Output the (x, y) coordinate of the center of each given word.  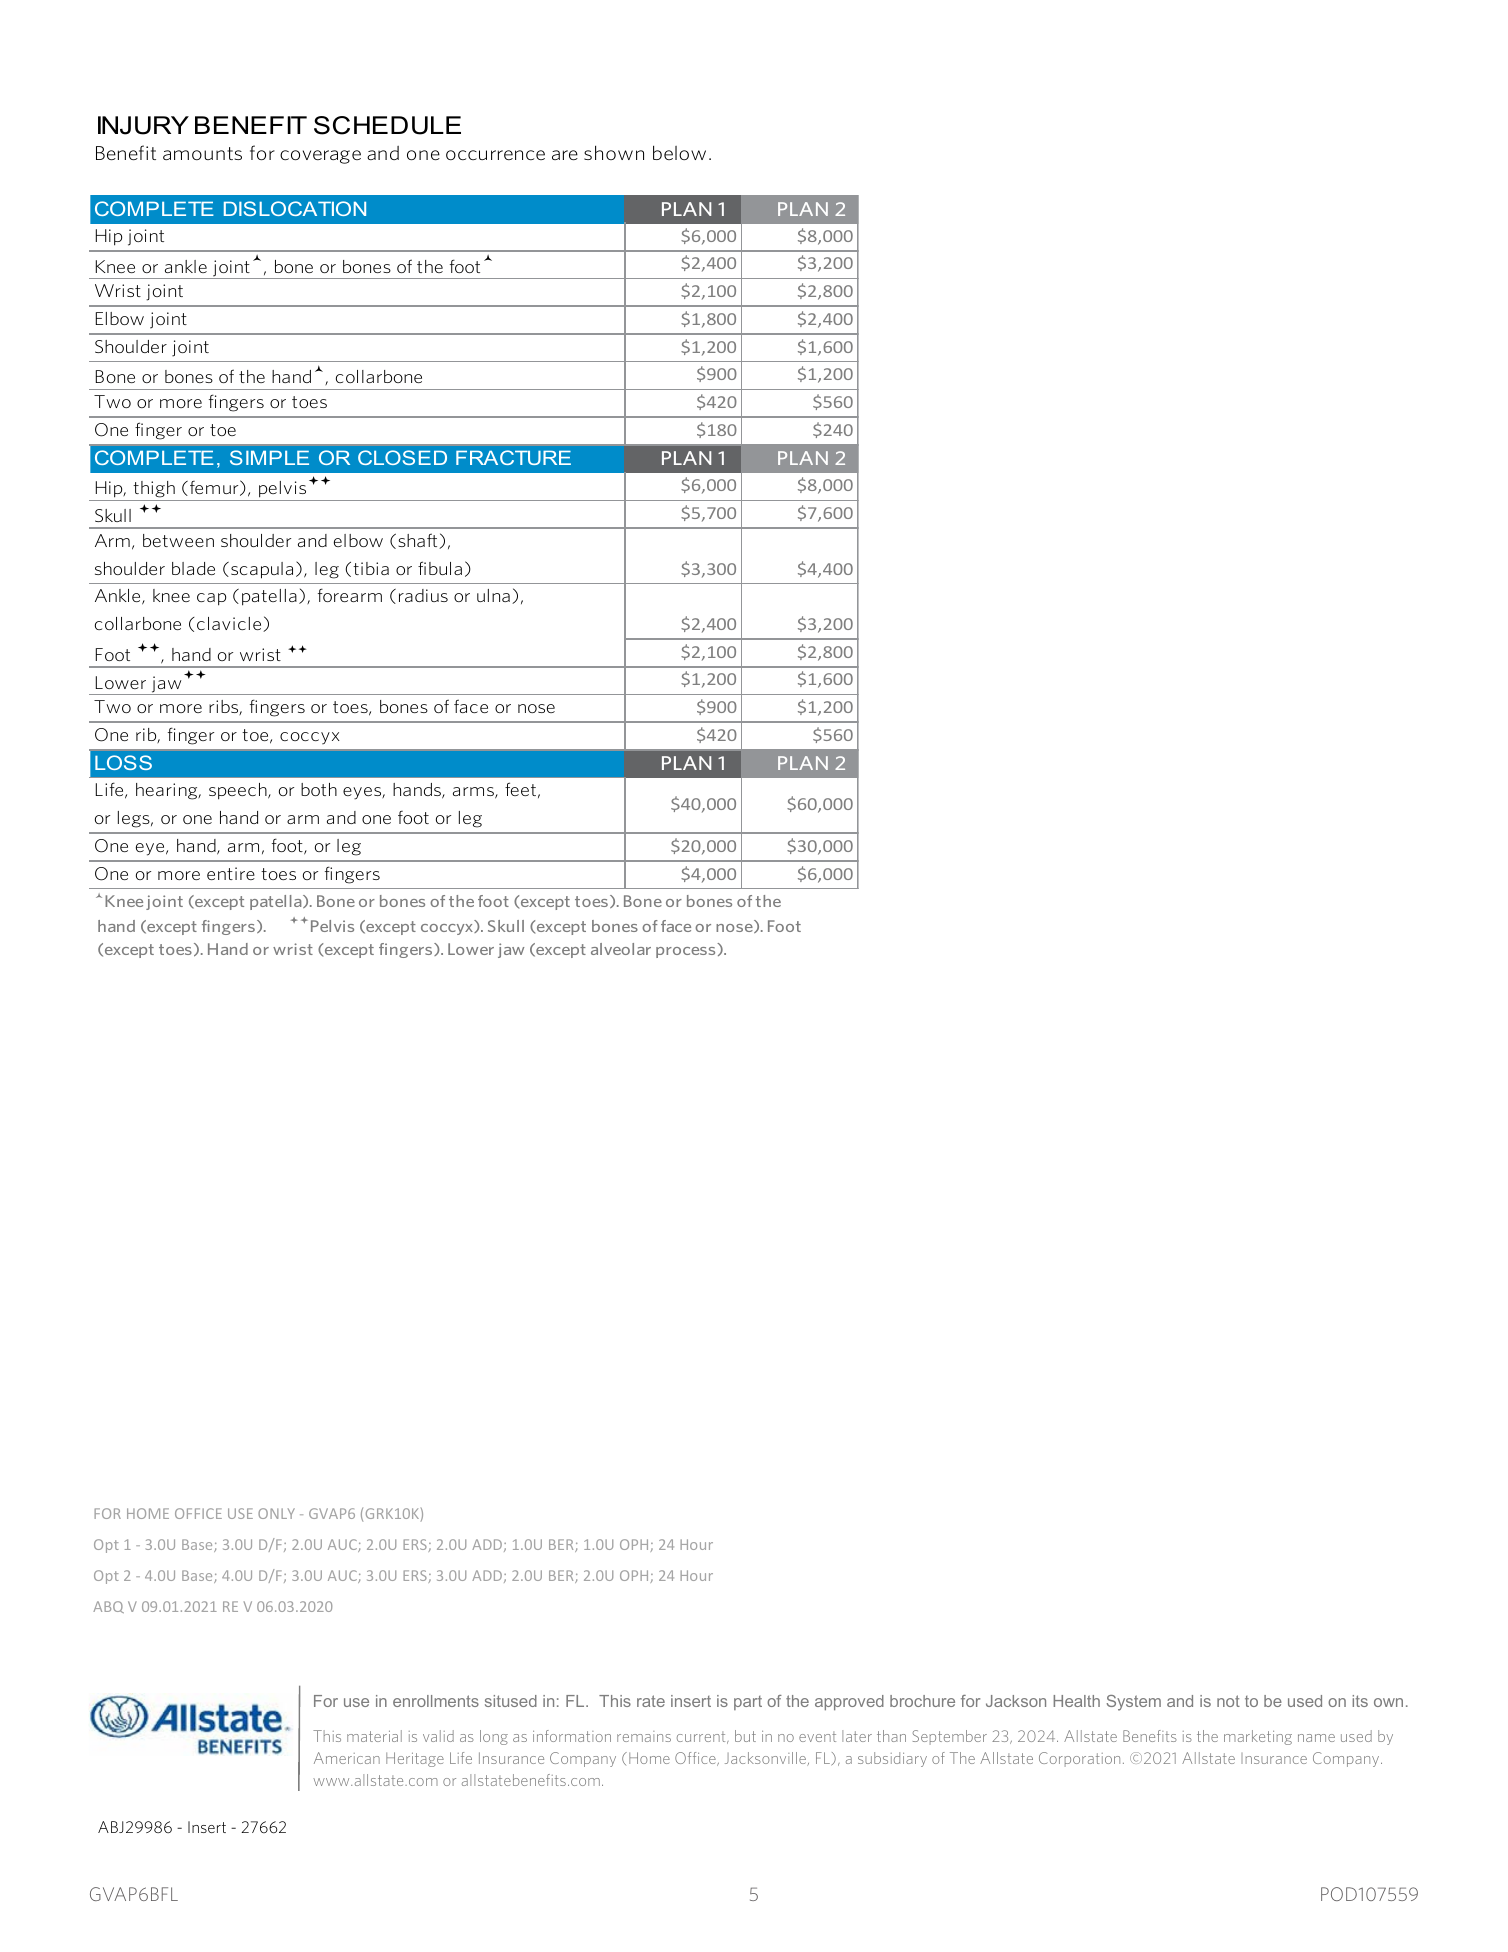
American (347, 1758)
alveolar (621, 949)
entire (231, 873)
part (748, 1703)
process (685, 952)
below (679, 152)
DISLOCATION (295, 208)
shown (614, 152)
